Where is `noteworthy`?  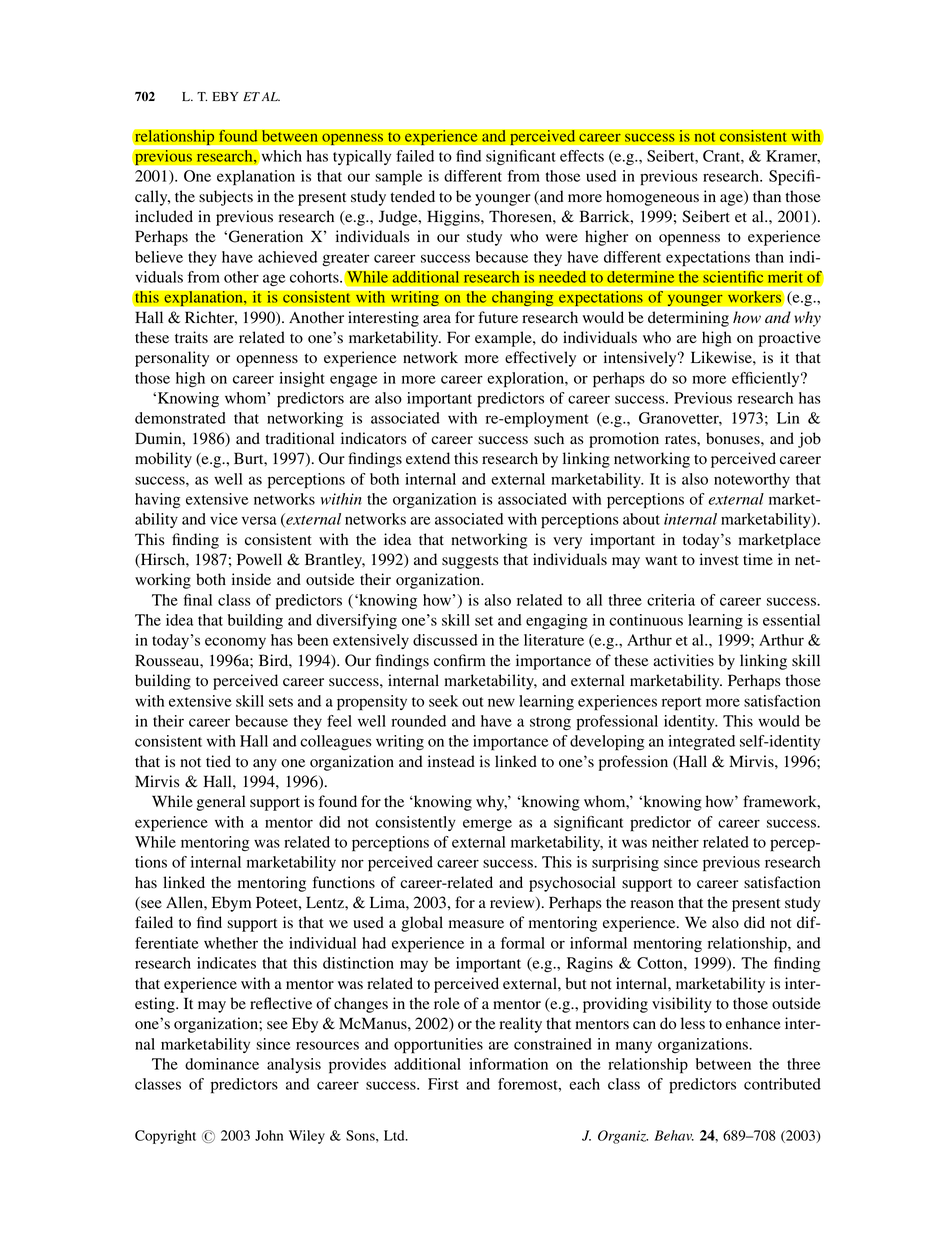
noteworthy is located at coordinates (752, 480).
